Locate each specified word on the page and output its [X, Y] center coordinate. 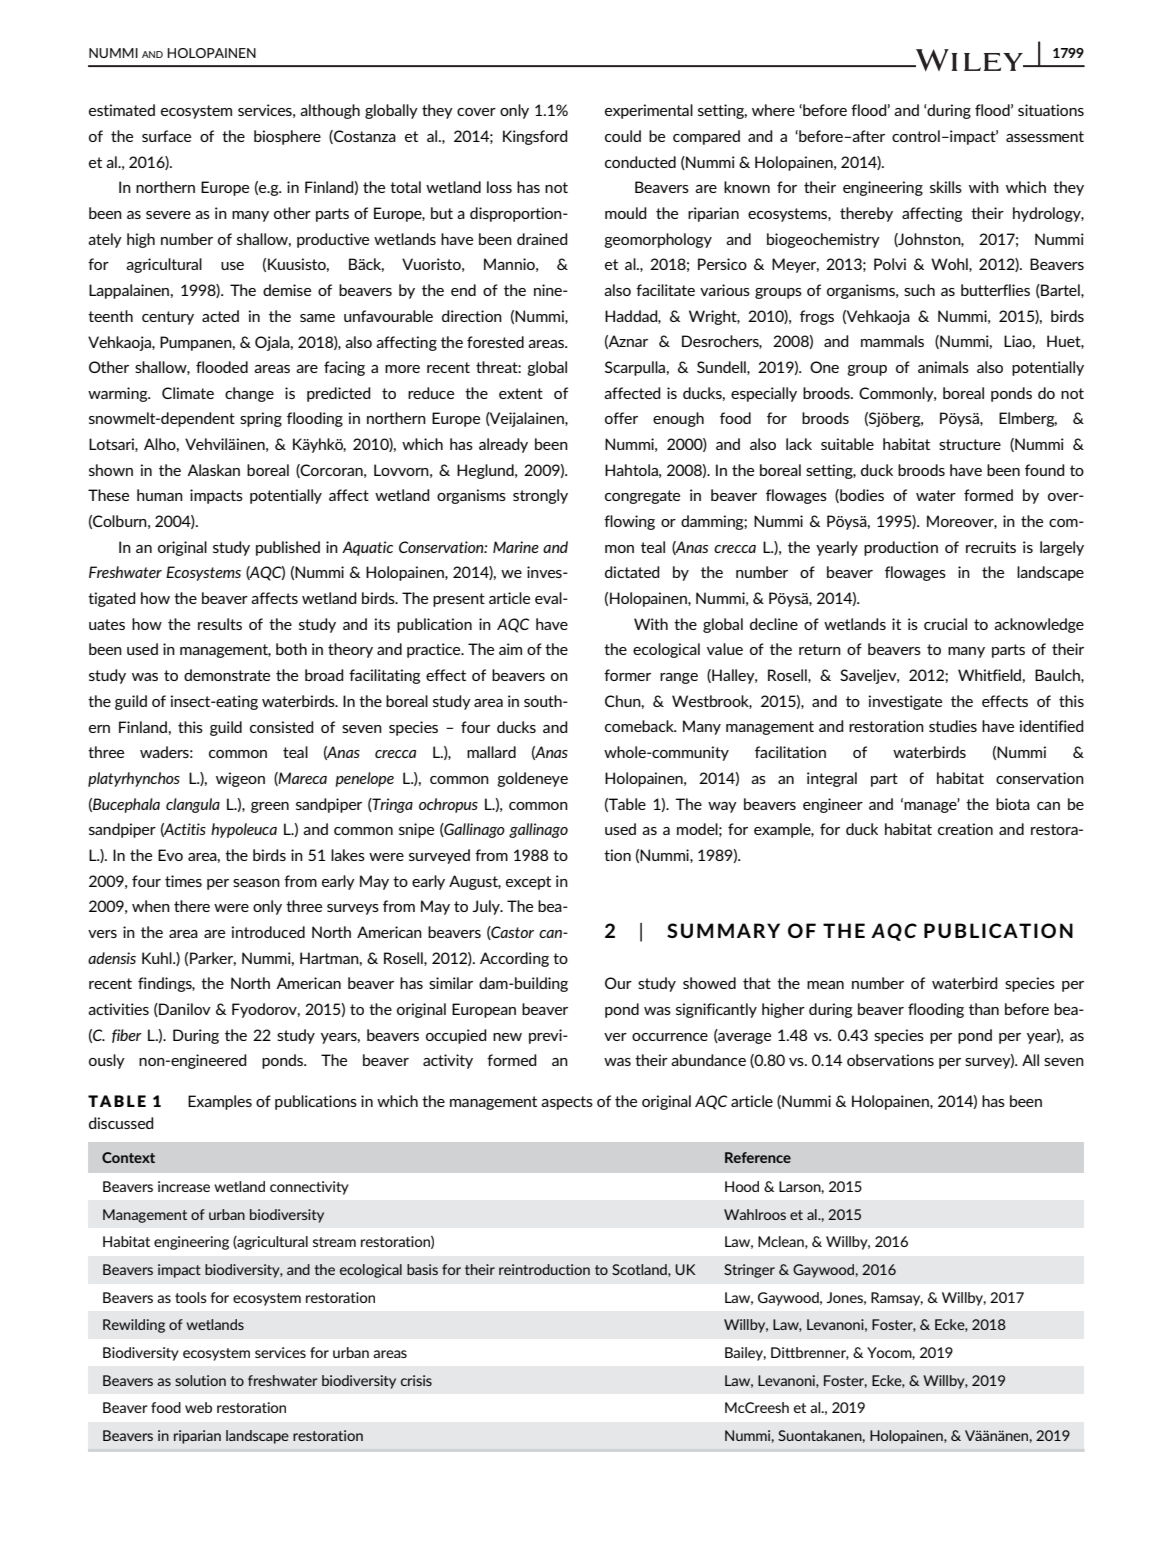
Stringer [749, 1271]
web [198, 1407]
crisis [416, 1380]
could [623, 136]
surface [166, 136]
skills [946, 187]
